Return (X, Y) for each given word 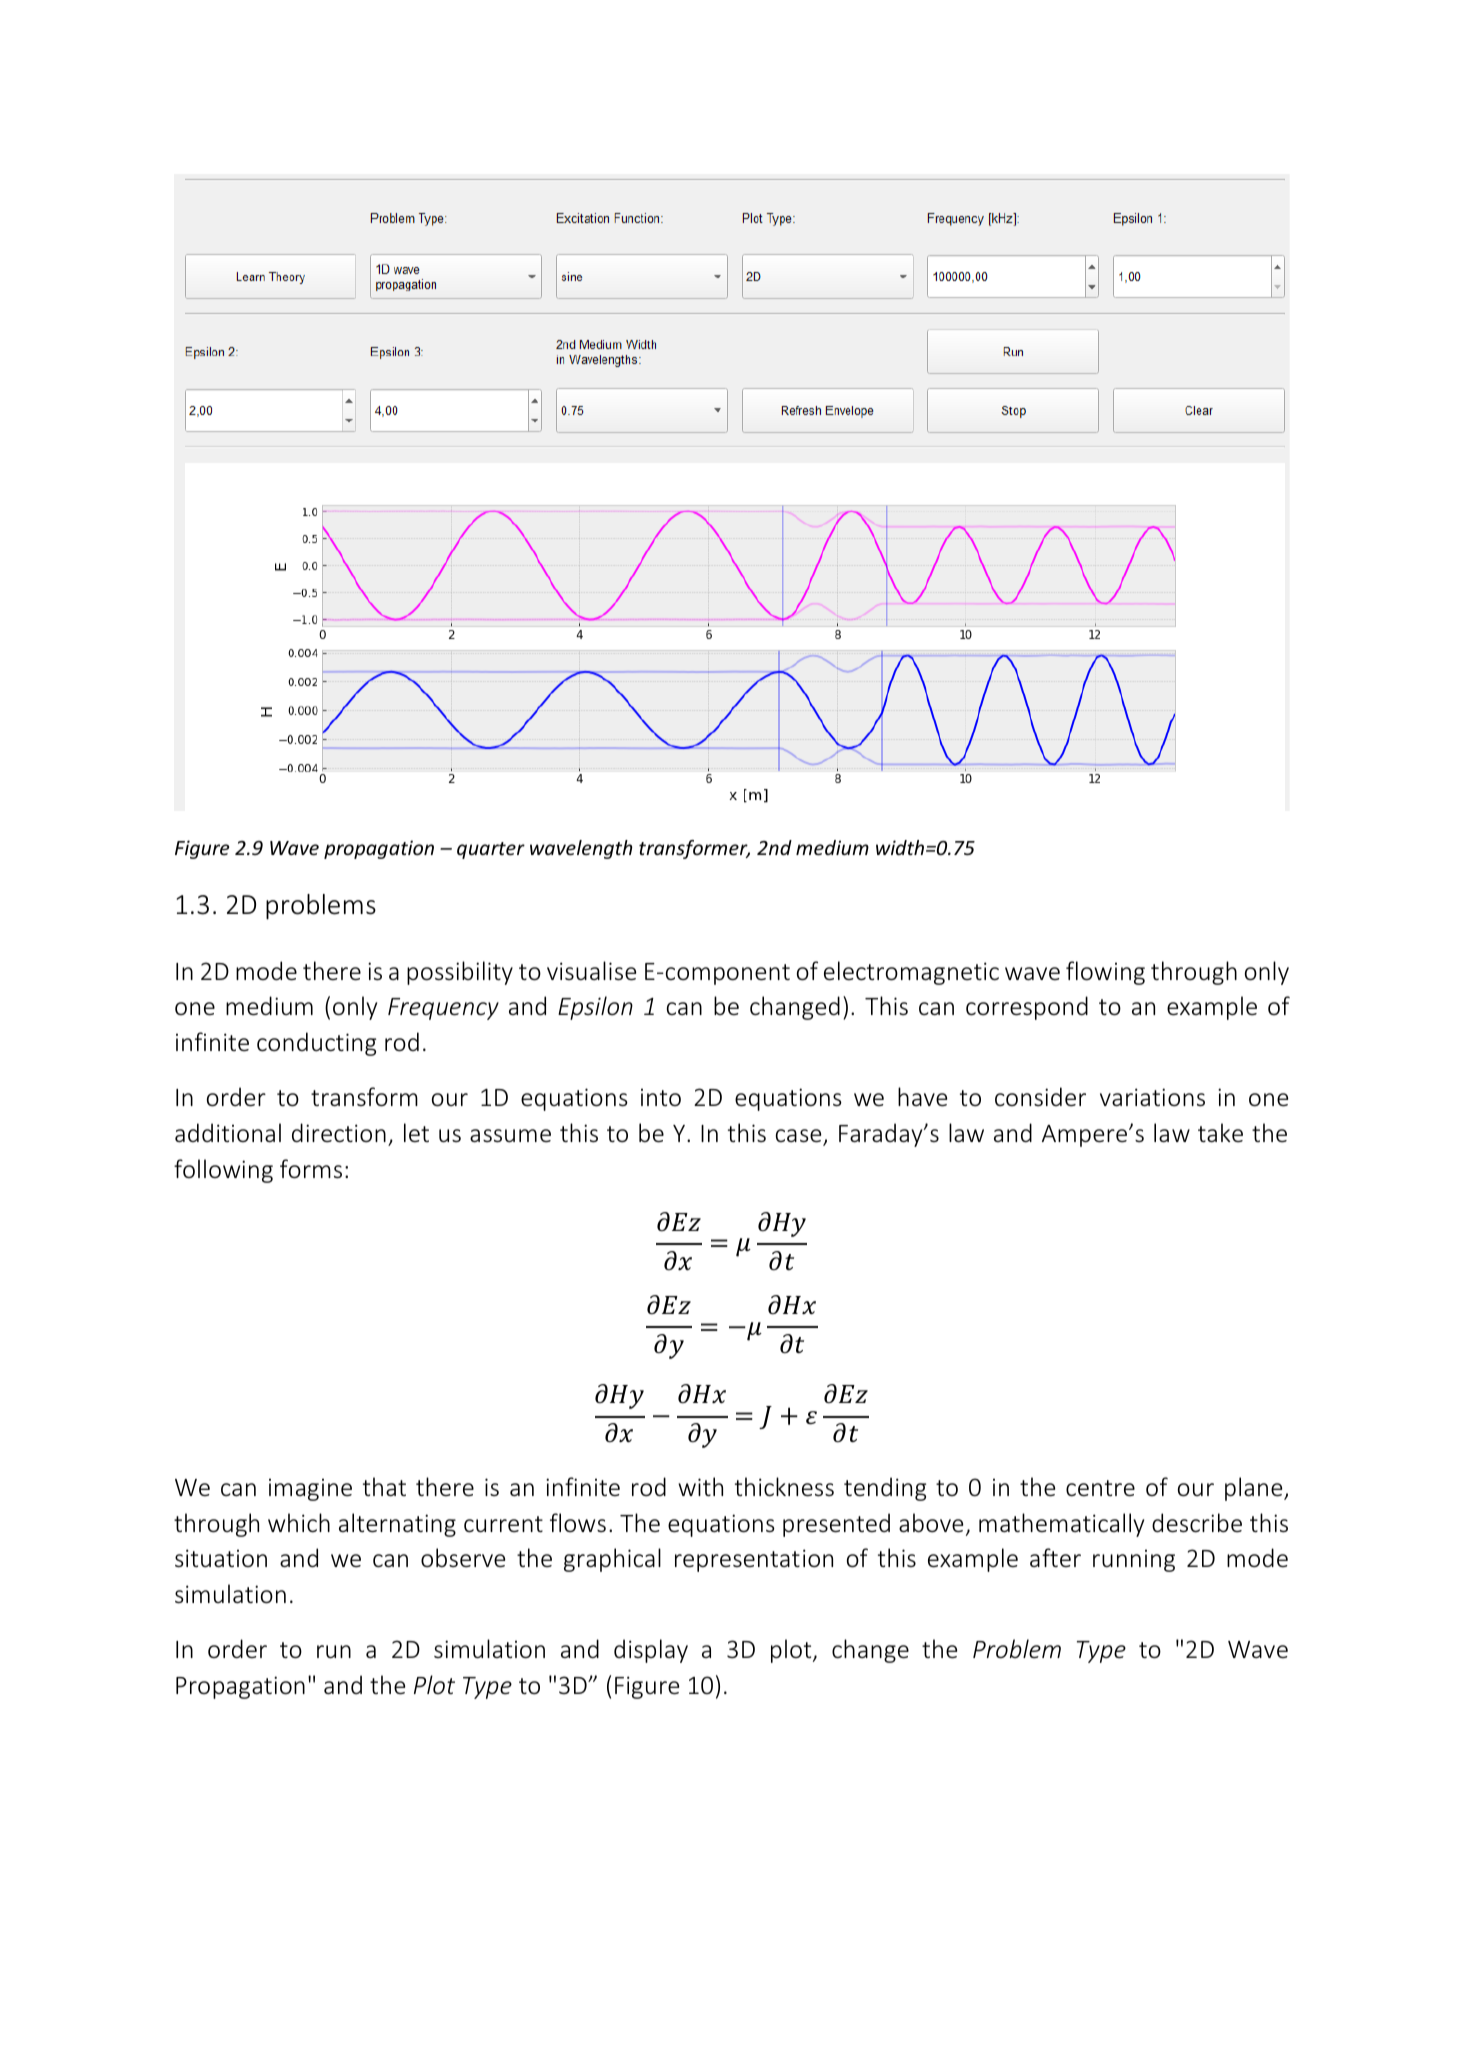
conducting (316, 1044)
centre (1100, 1488)
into (661, 1097)
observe (463, 1558)
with (700, 1486)
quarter (491, 850)
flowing (1105, 973)
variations (1152, 1097)
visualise (591, 971)
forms (311, 1169)
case (800, 1137)
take (1220, 1132)
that (384, 1486)
